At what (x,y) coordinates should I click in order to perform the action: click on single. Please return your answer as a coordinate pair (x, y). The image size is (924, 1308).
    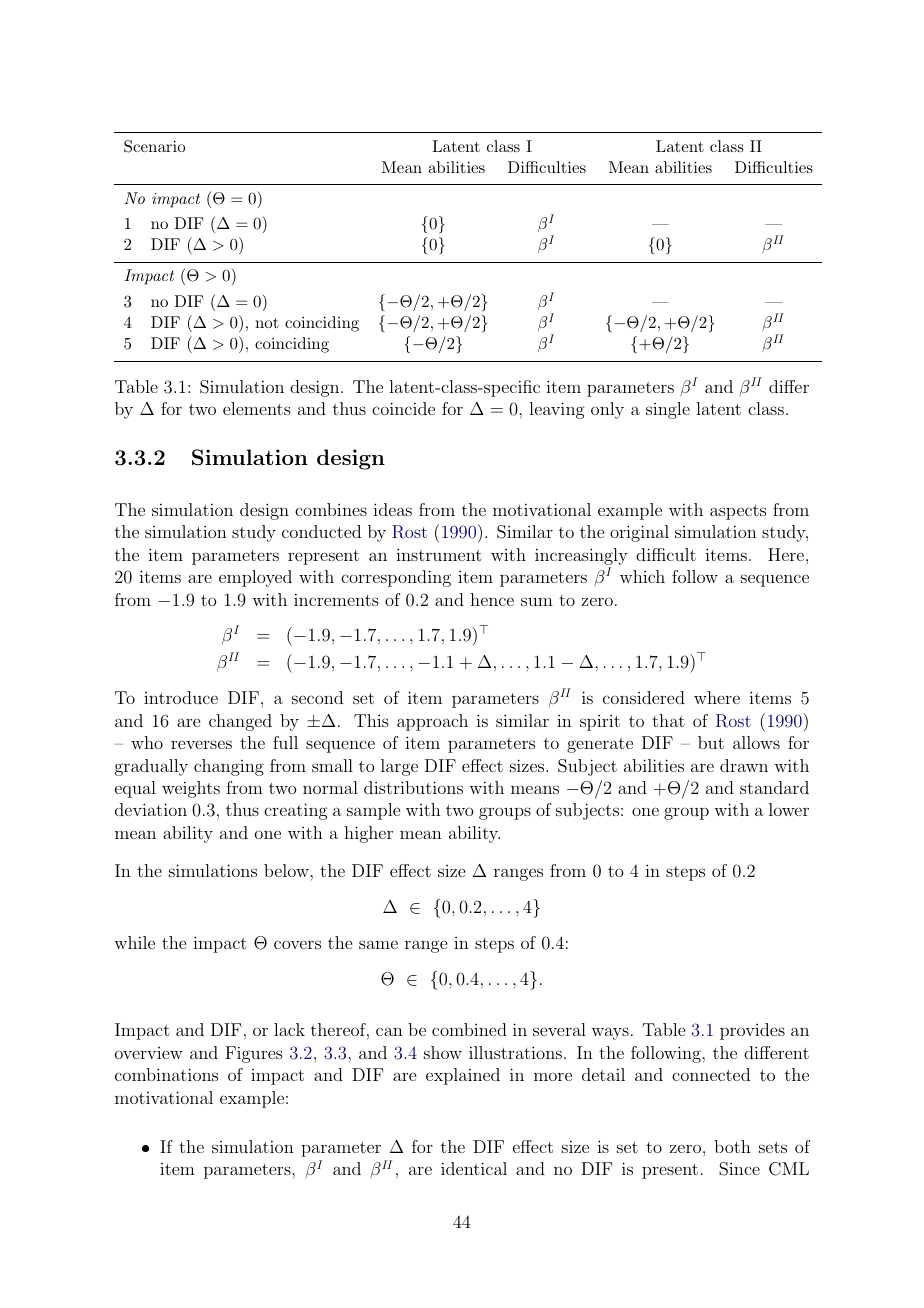
    Looking at the image, I should click on (668, 410).
